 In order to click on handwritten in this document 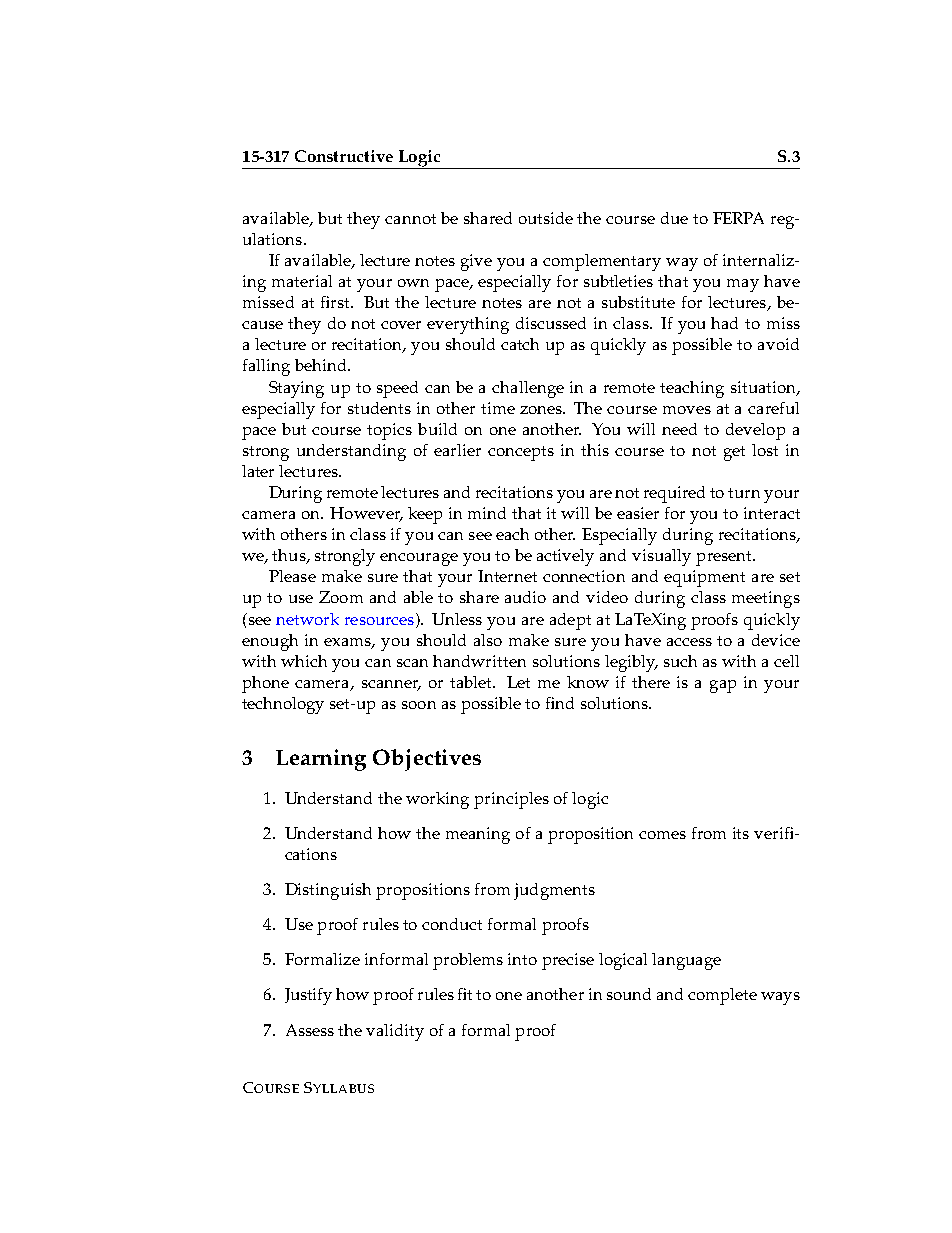, I will do `click(479, 661)`.
